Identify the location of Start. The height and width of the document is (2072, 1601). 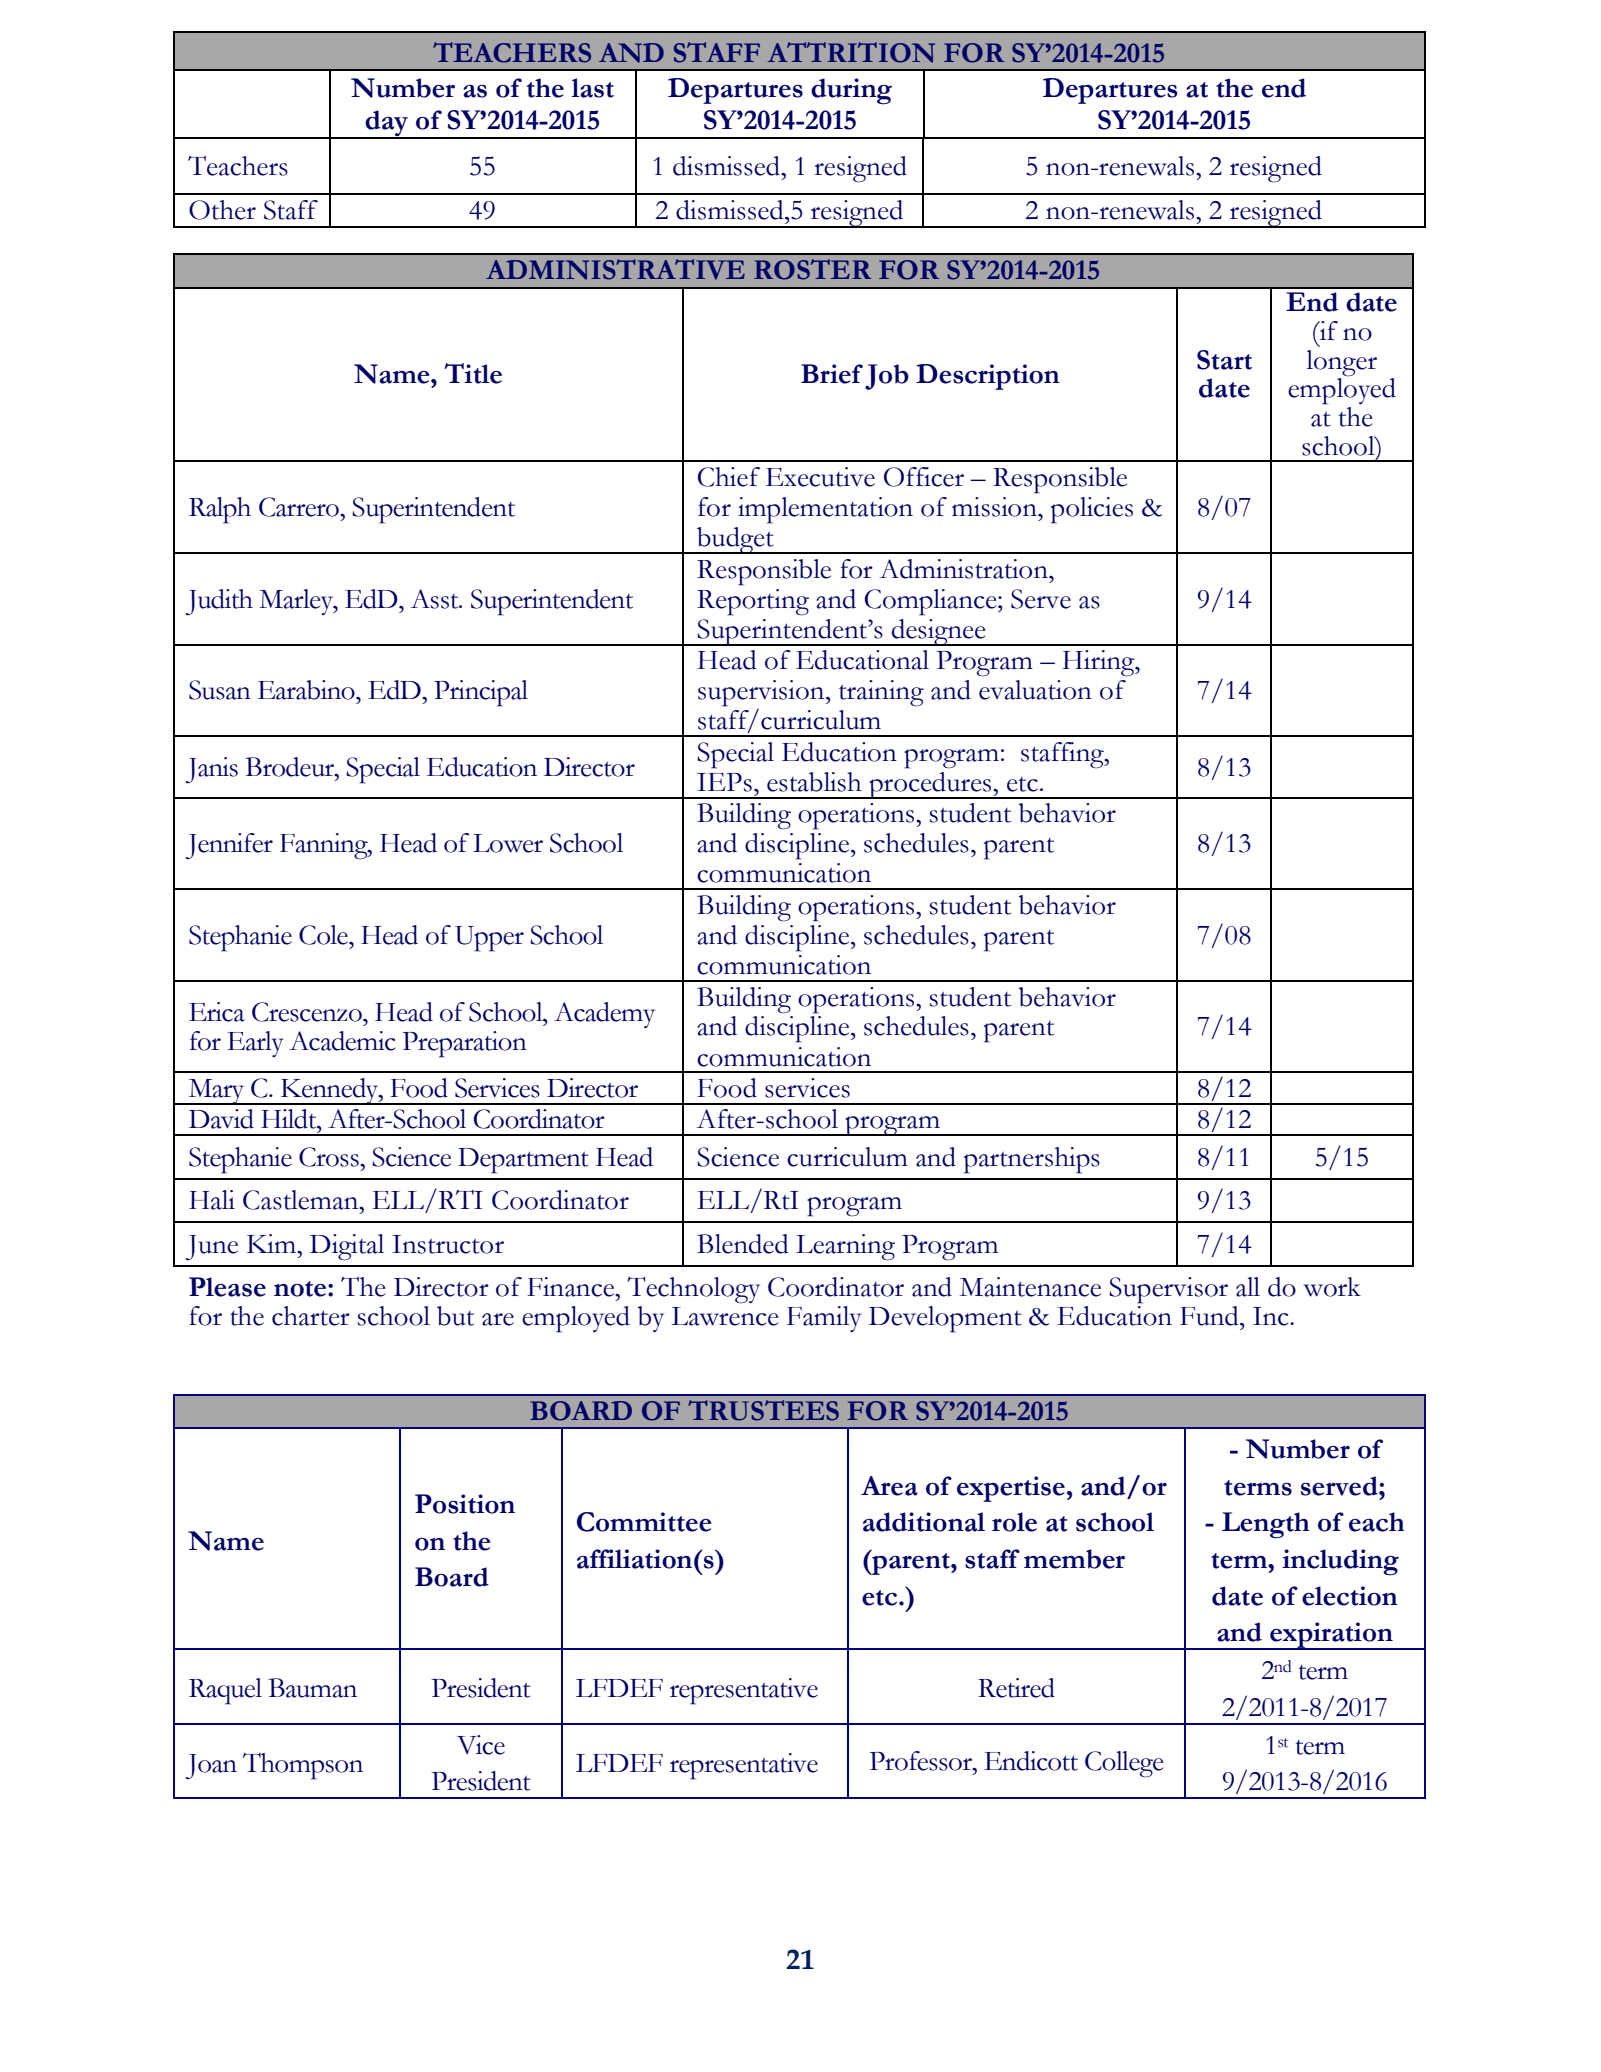
(1224, 360).
